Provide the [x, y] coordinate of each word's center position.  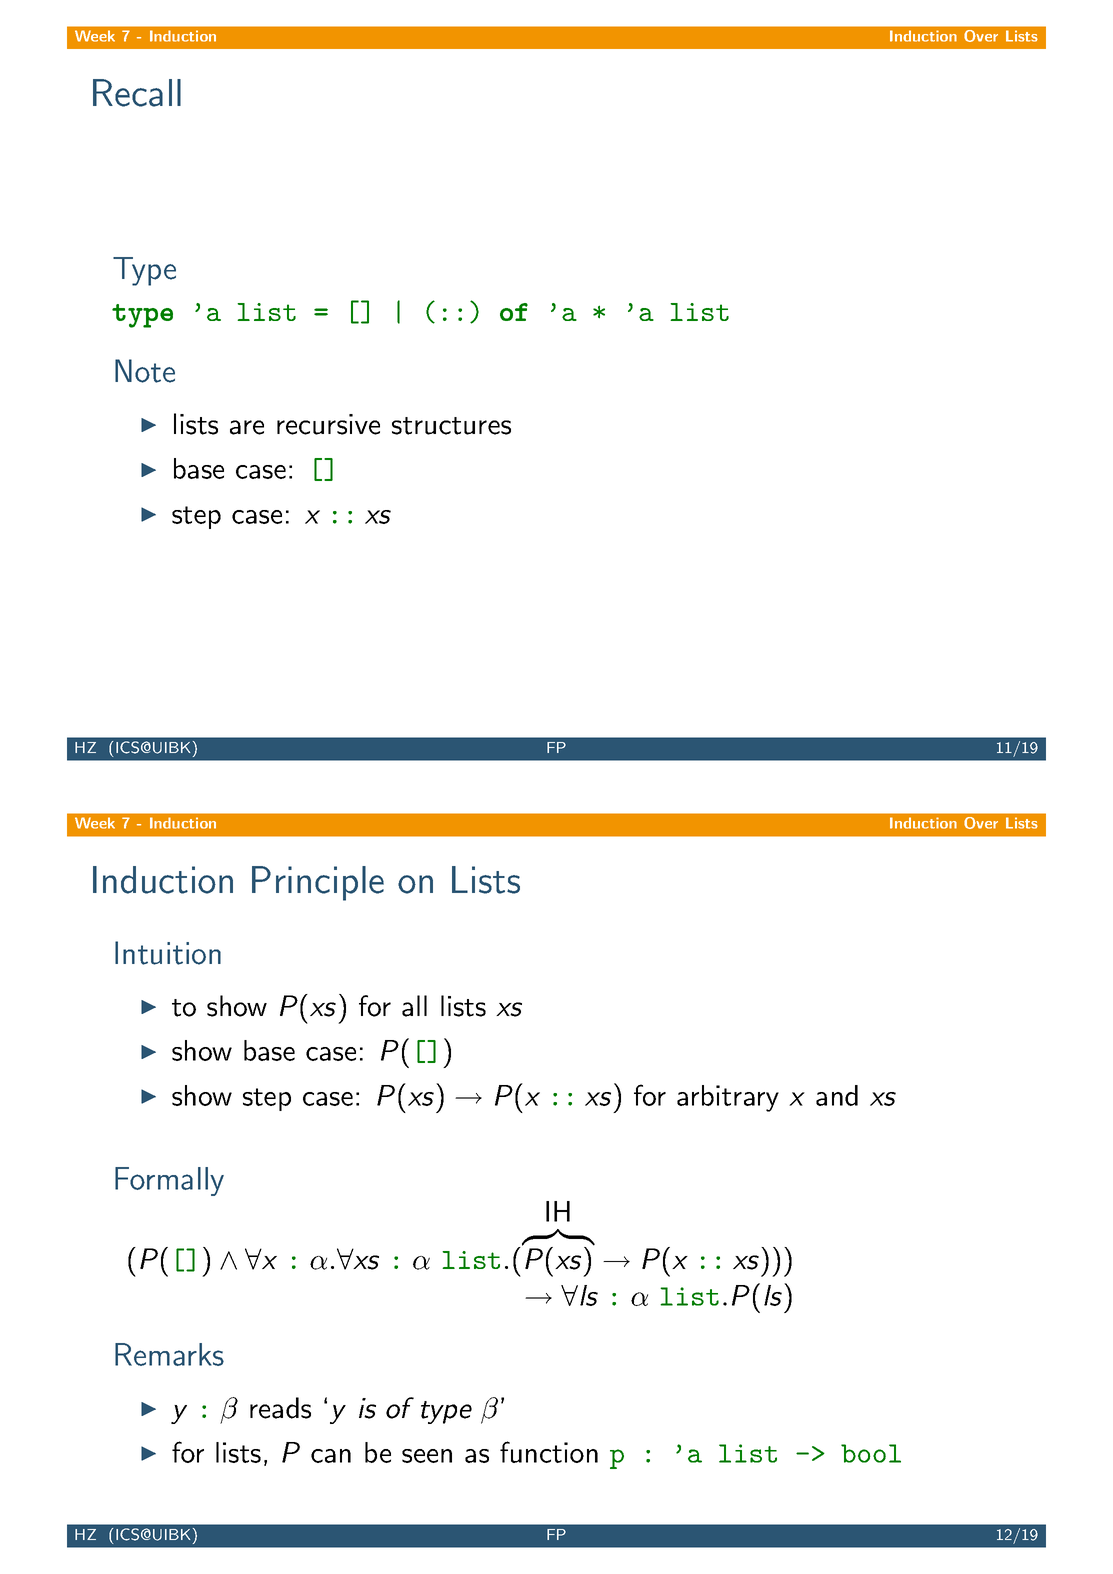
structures [451, 426]
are [247, 427]
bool [871, 1453]
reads [280, 1408]
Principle [318, 883]
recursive [328, 424]
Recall [137, 93]
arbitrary [728, 1098]
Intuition [168, 953]
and [837, 1095]
